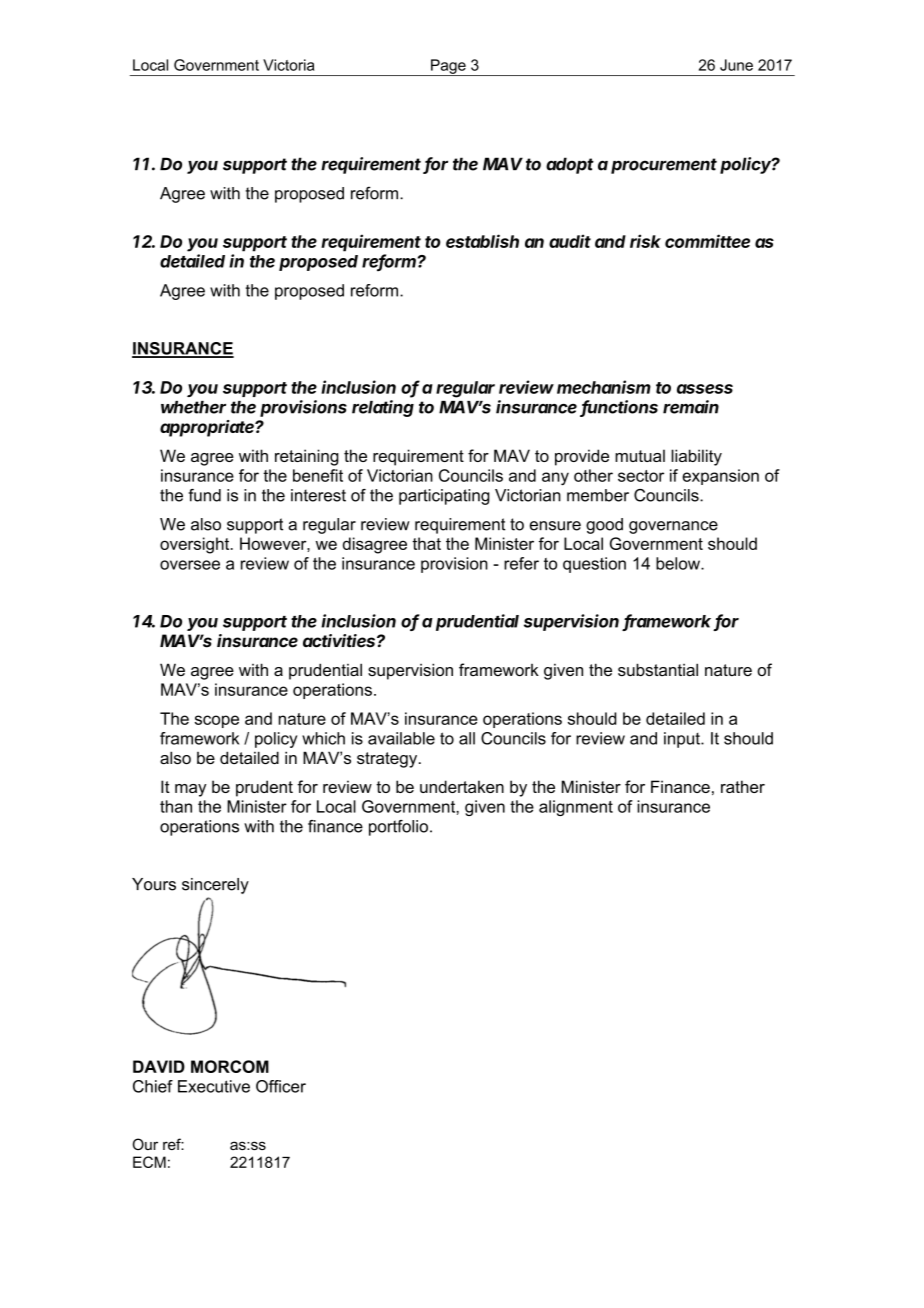 The width and height of the screenshot is (924, 1308). Describe the element at coordinates (576, 808) in the screenshot. I see `alignment` at that location.
